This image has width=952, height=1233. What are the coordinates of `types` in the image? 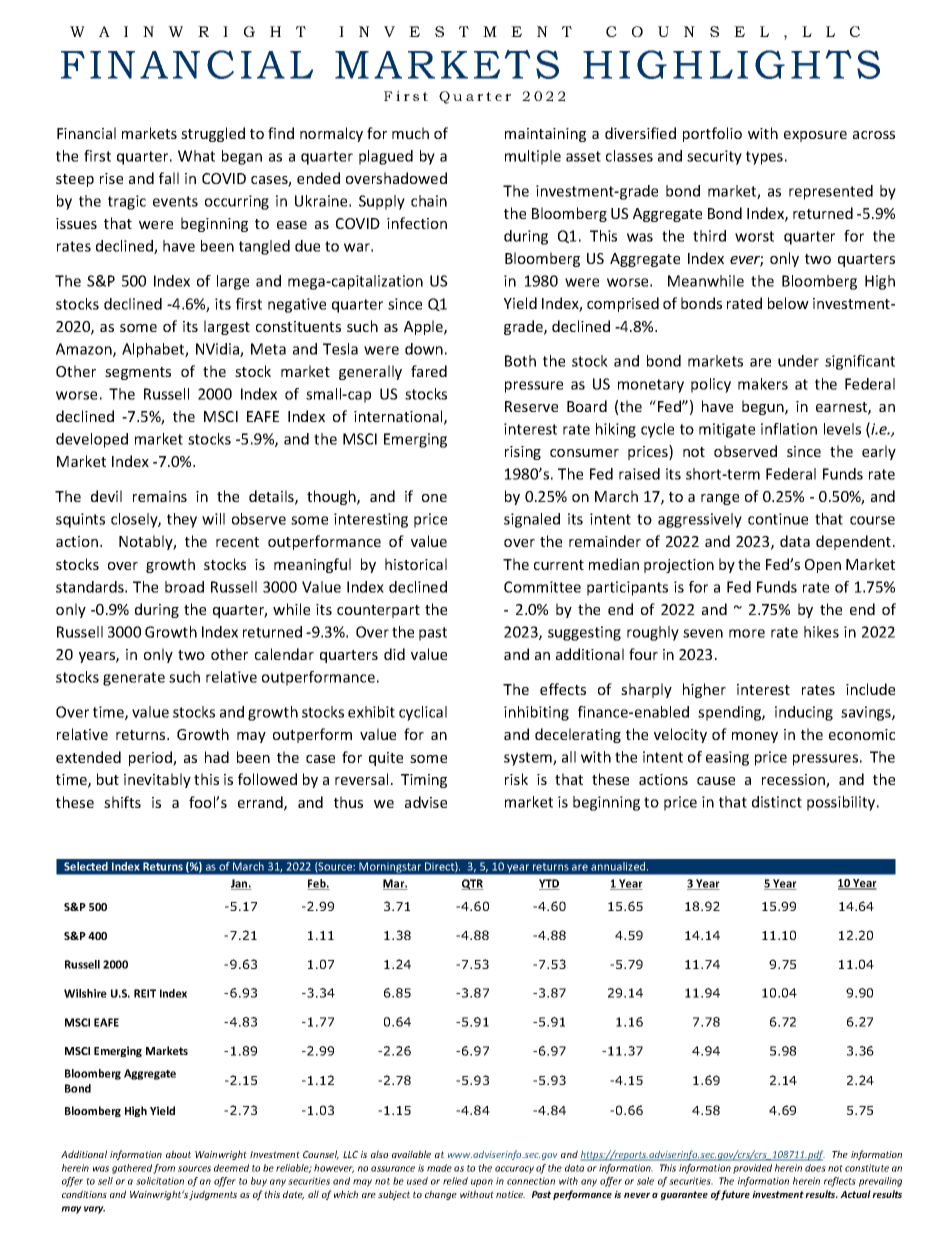 It's located at (764, 158).
